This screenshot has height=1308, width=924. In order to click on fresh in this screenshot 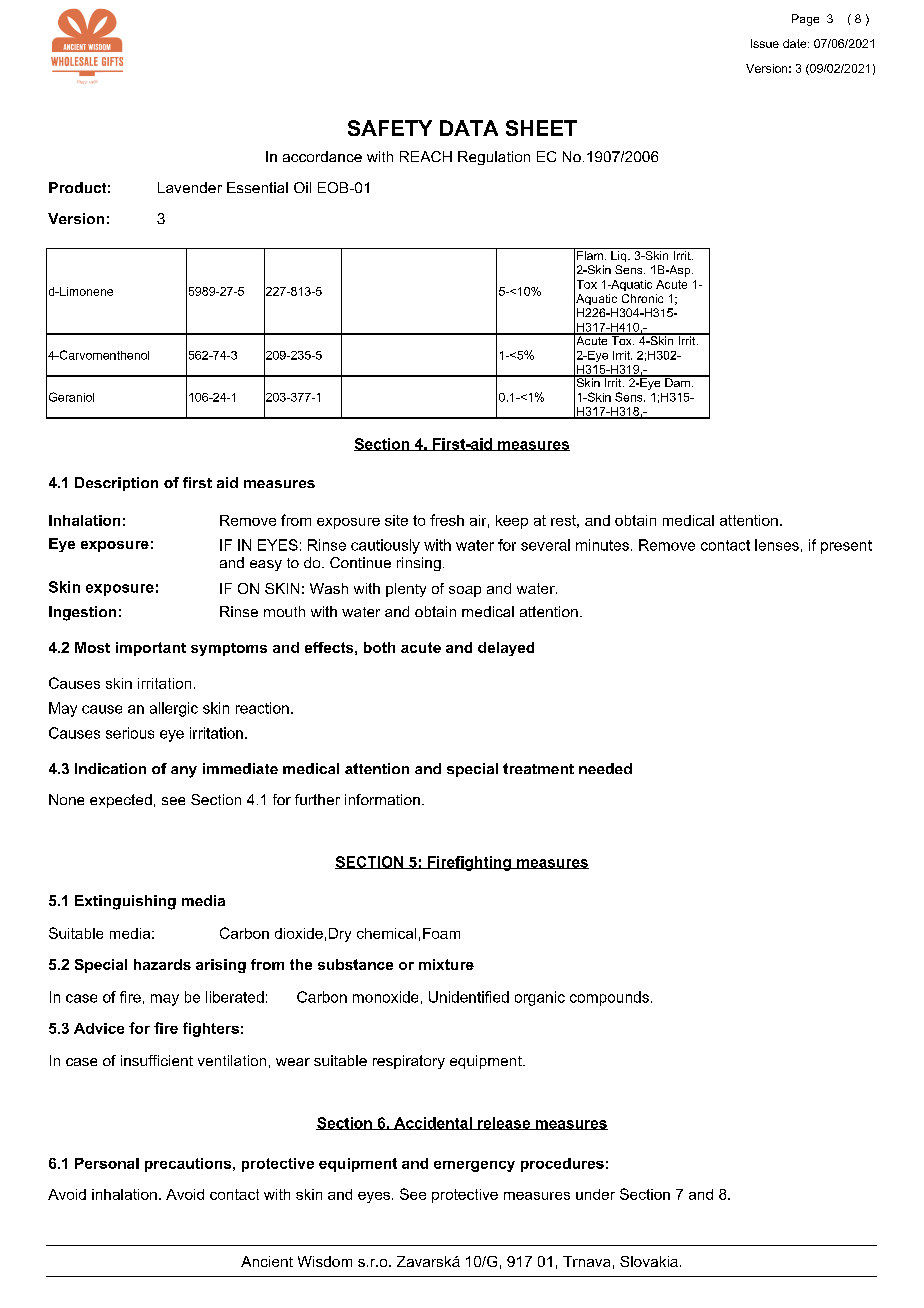, I will do `click(447, 520)`.
